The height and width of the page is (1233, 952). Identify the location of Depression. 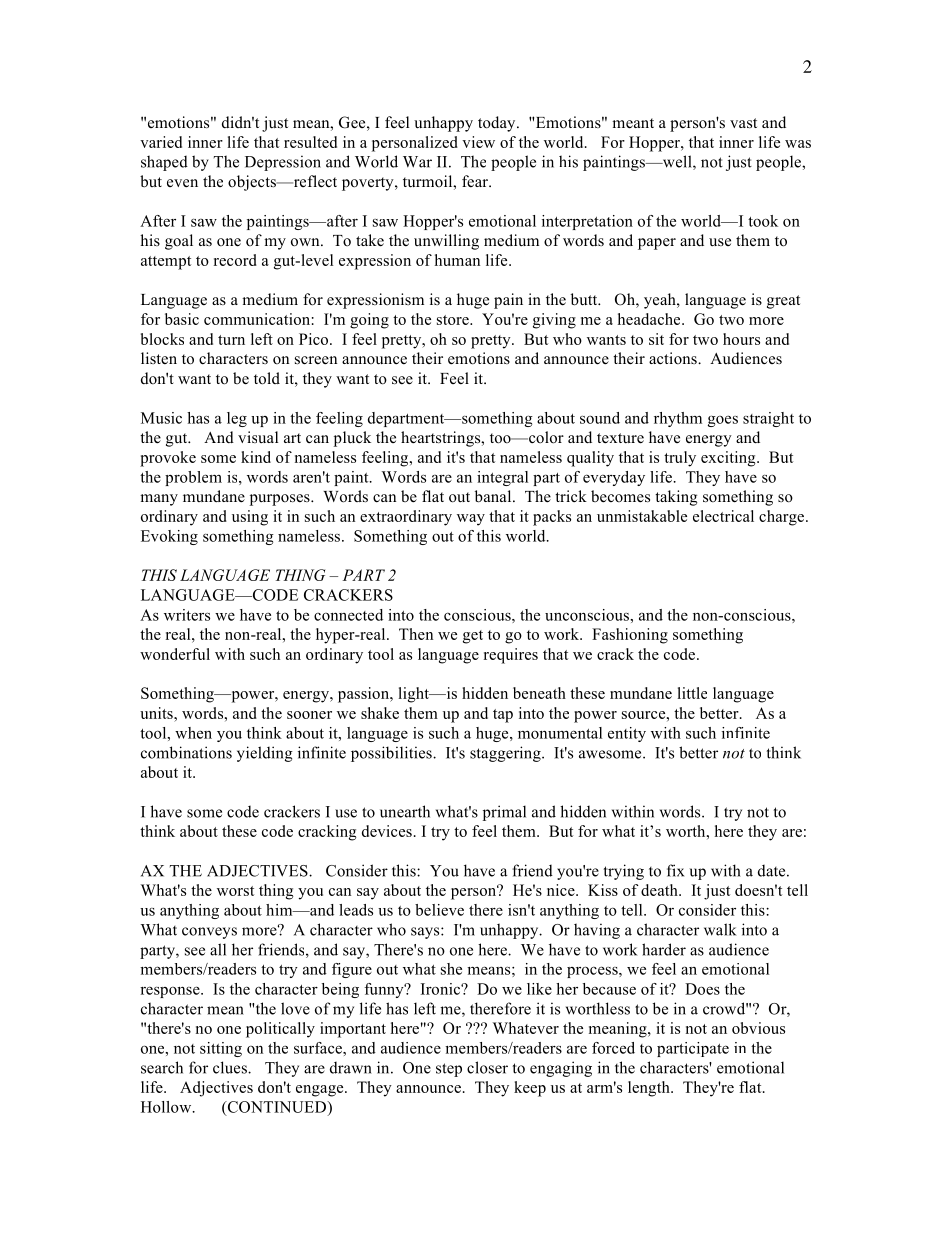
(283, 163).
